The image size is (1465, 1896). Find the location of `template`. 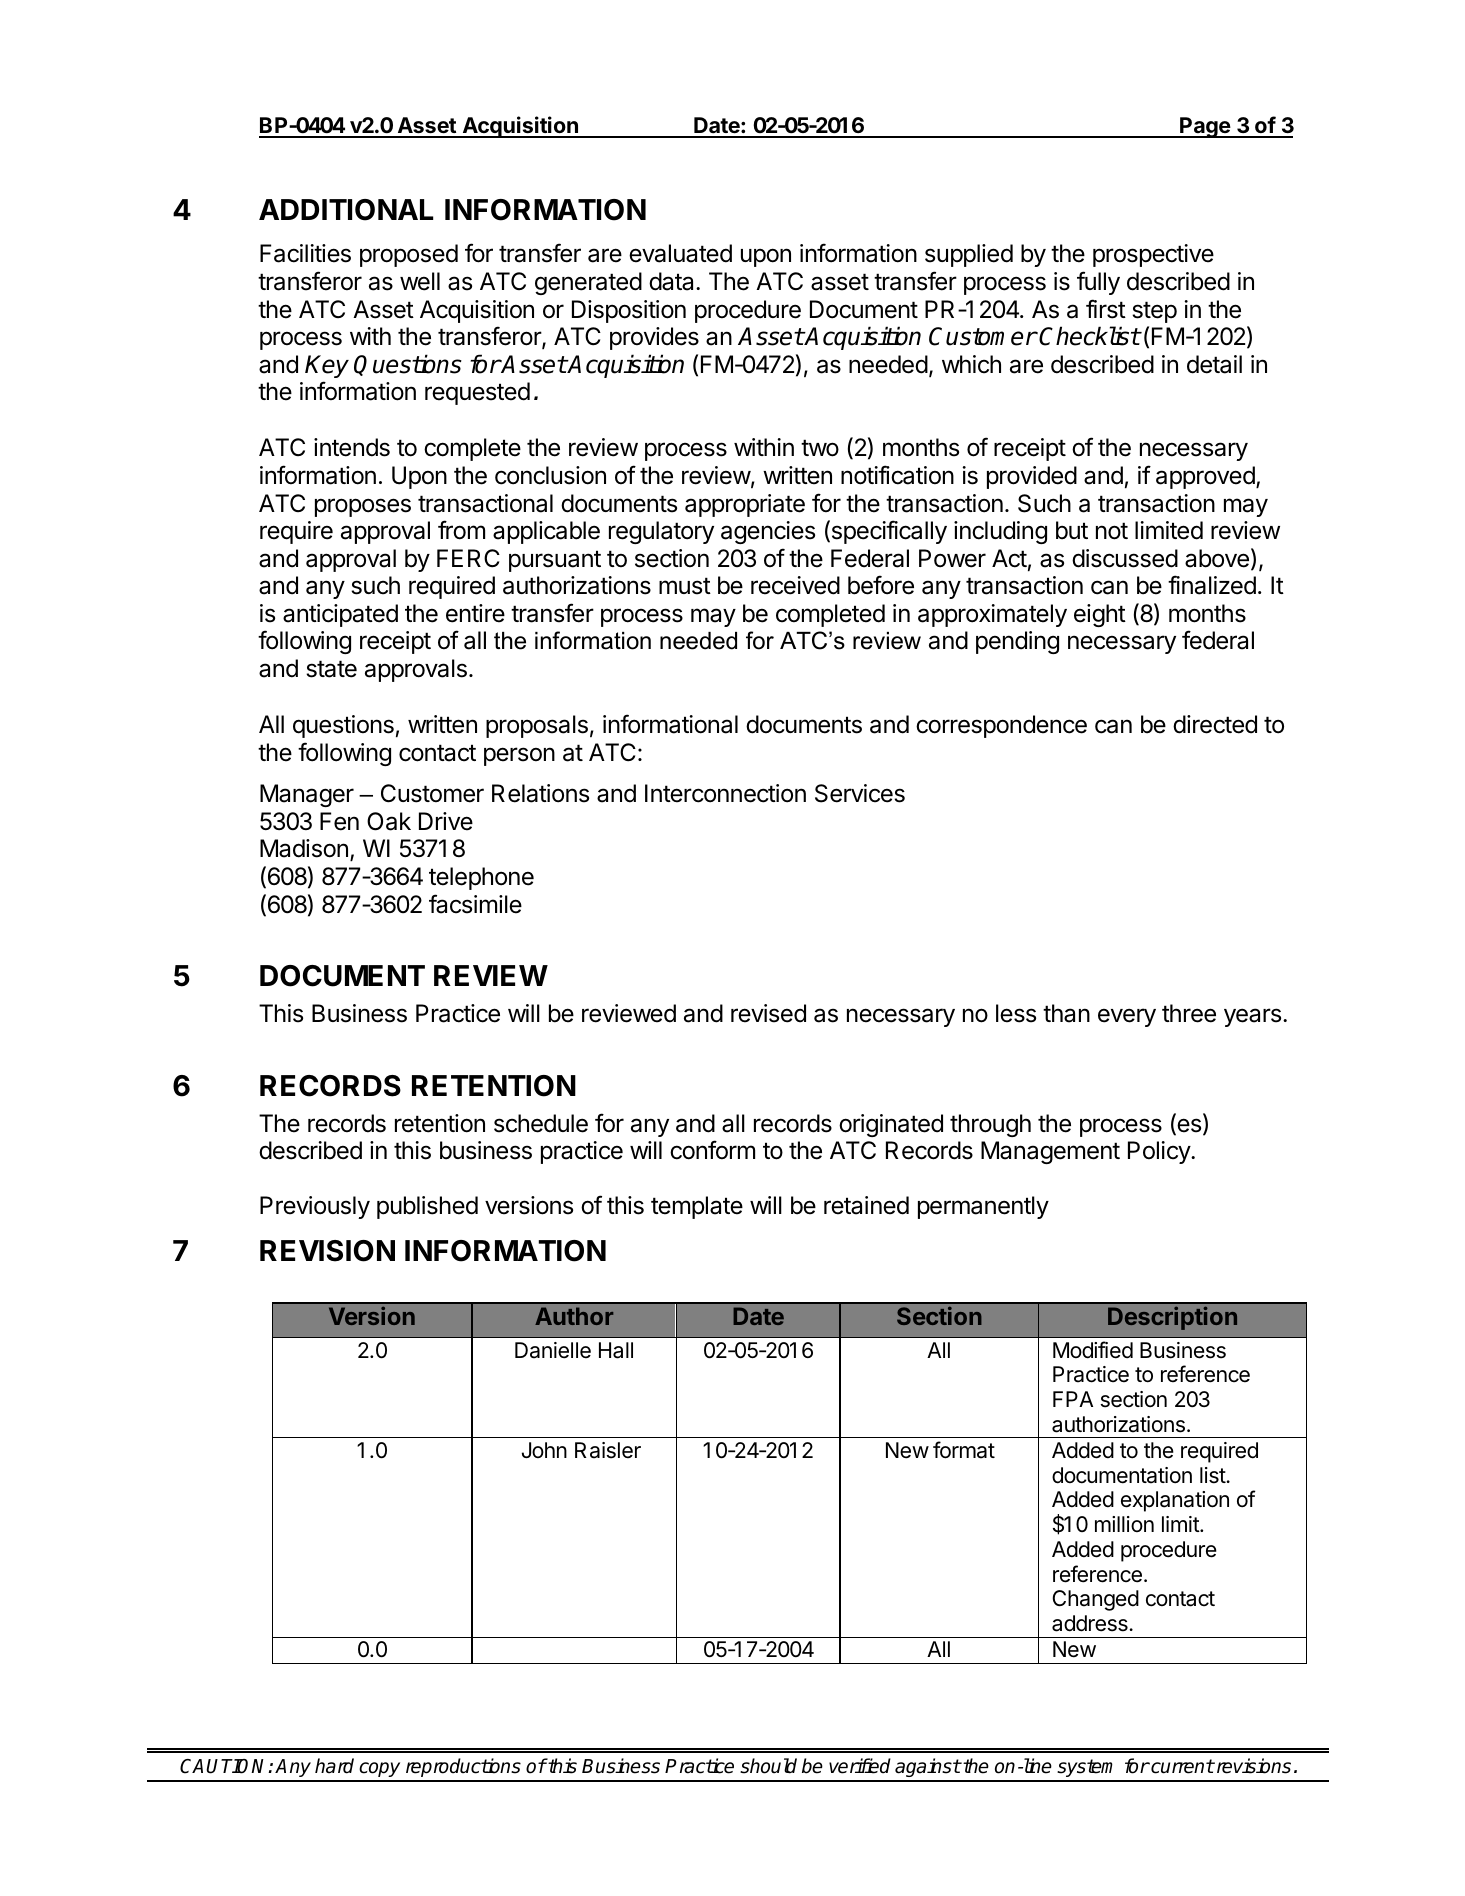

template is located at coordinates (697, 1207).
